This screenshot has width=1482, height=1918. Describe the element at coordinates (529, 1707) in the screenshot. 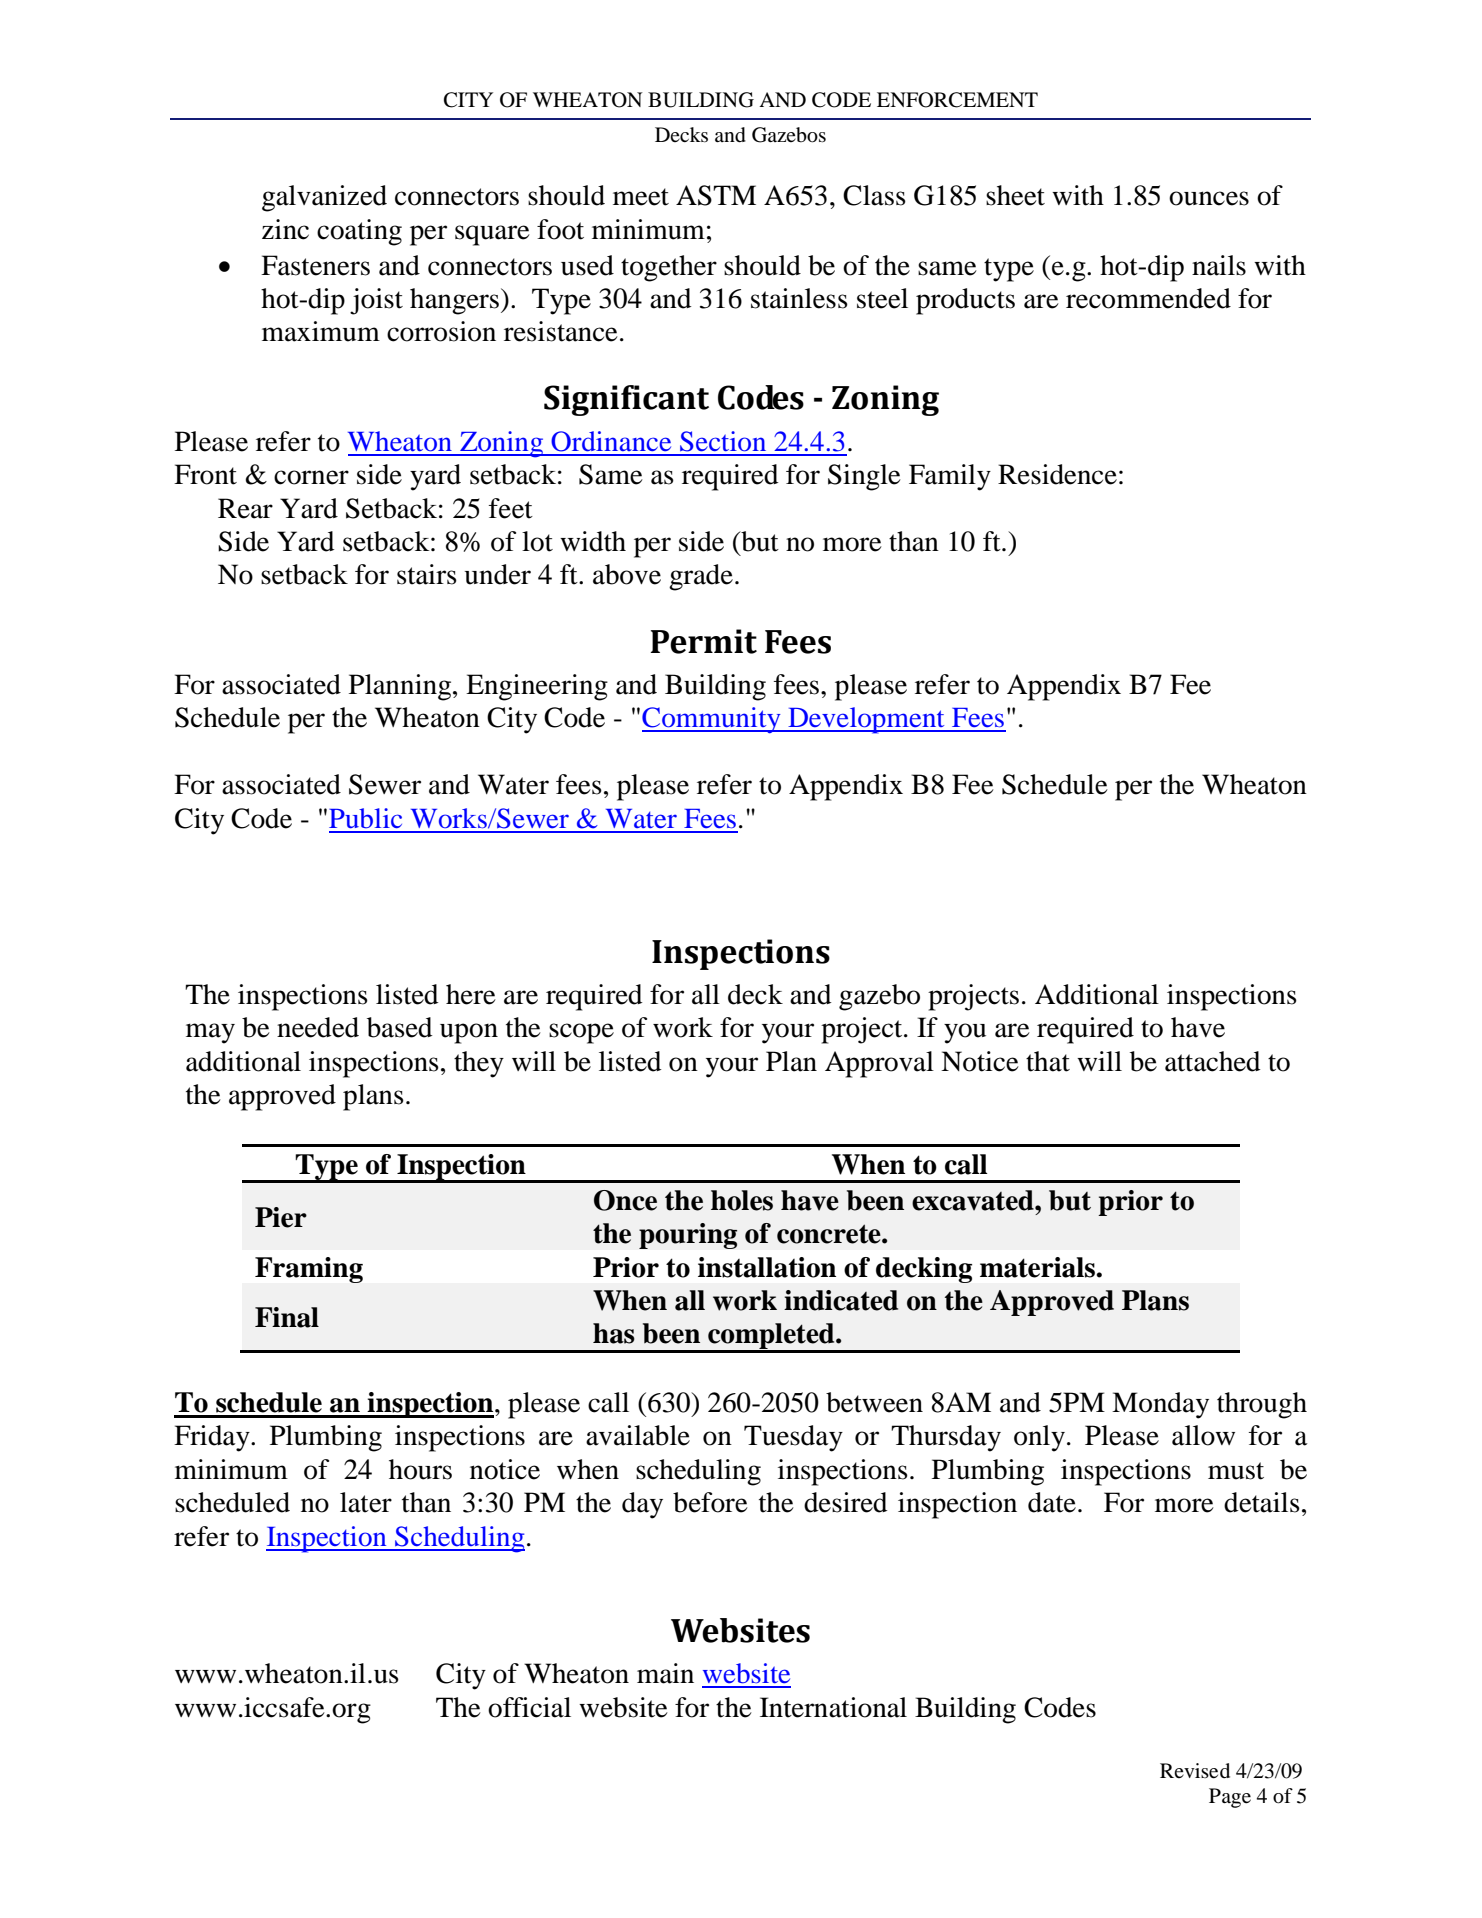

I see `official` at that location.
